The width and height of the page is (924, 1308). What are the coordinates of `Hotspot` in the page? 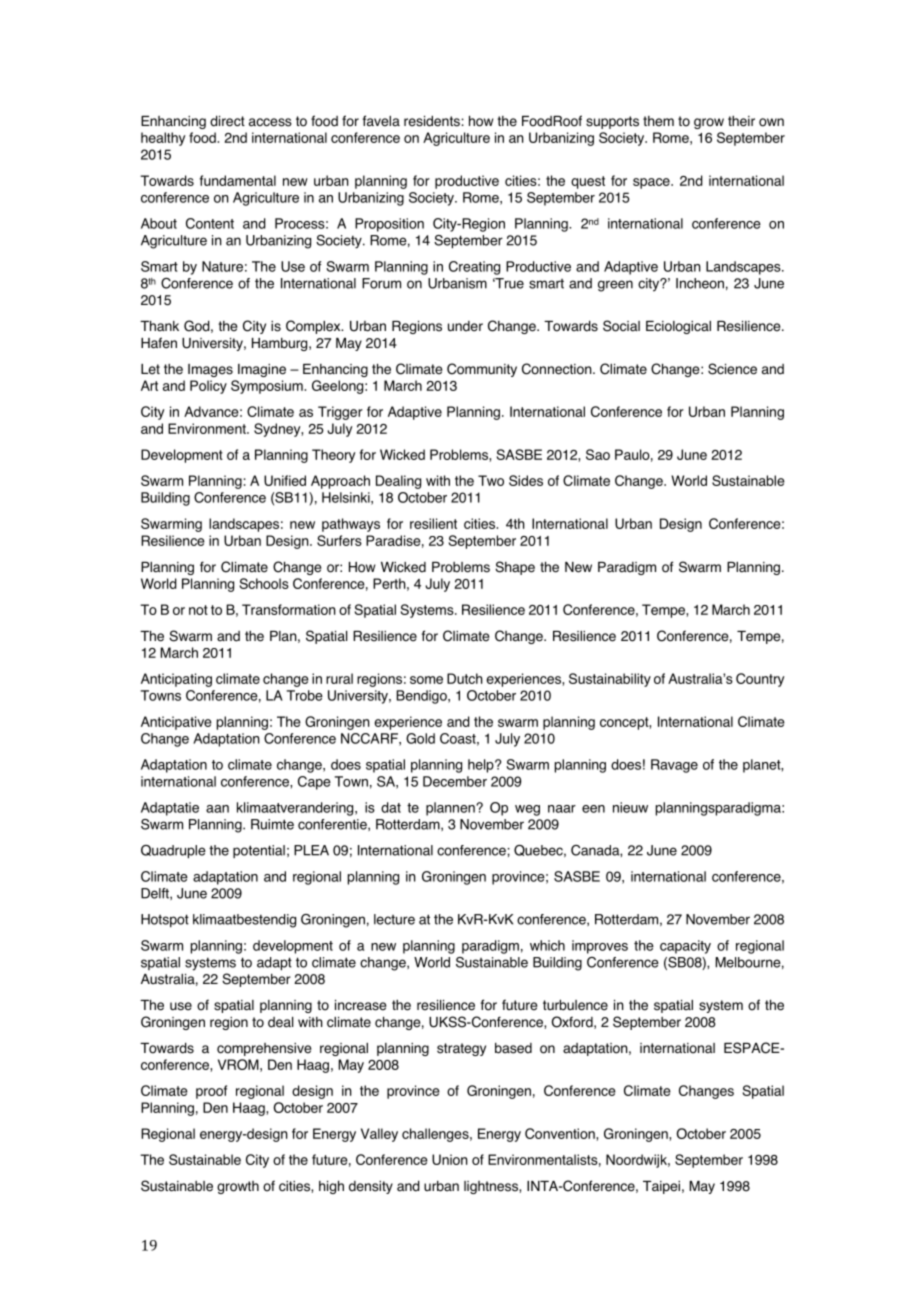 It's located at (165, 920).
